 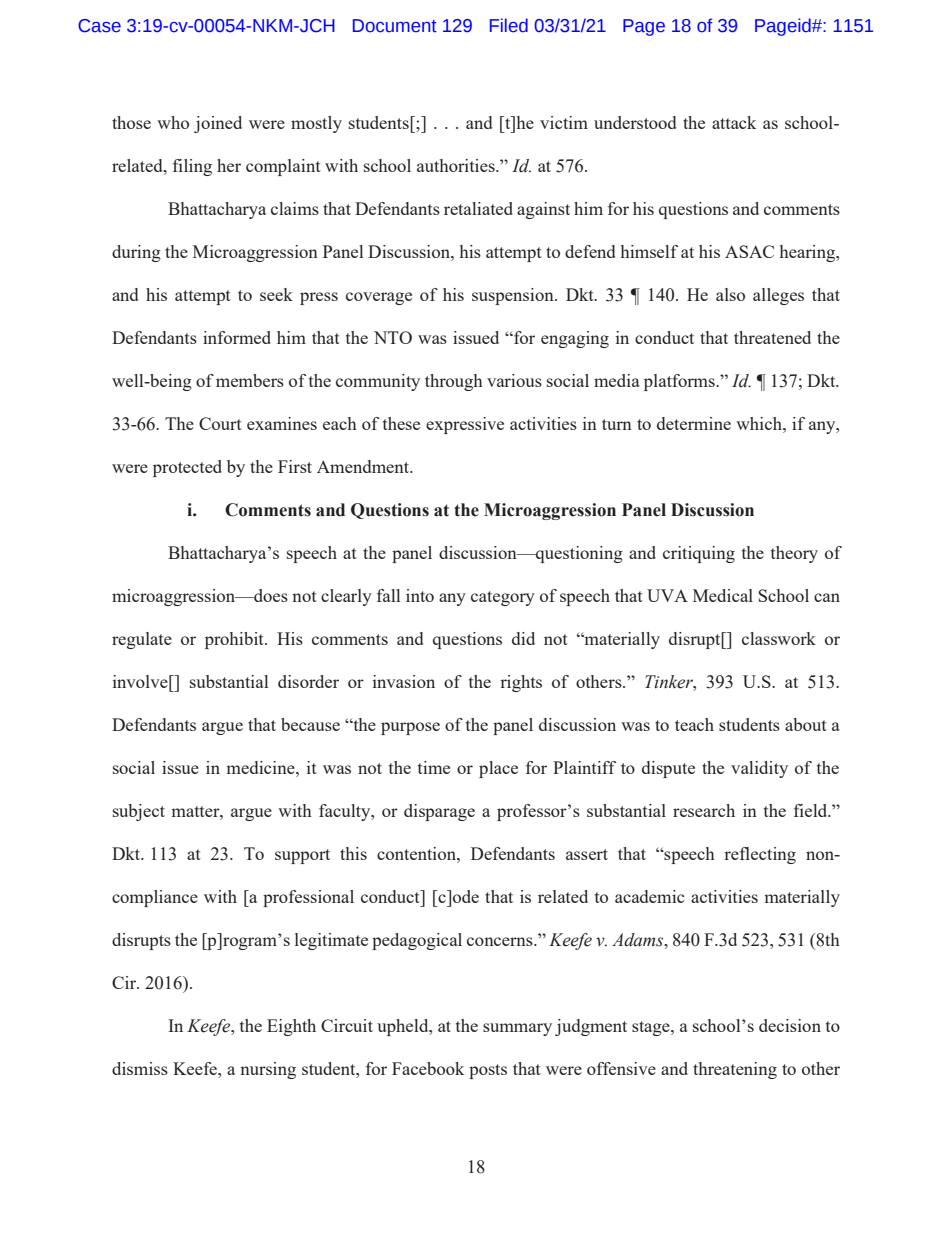 What do you see at coordinates (488, 1071) in the screenshot?
I see `posts` at bounding box center [488, 1071].
